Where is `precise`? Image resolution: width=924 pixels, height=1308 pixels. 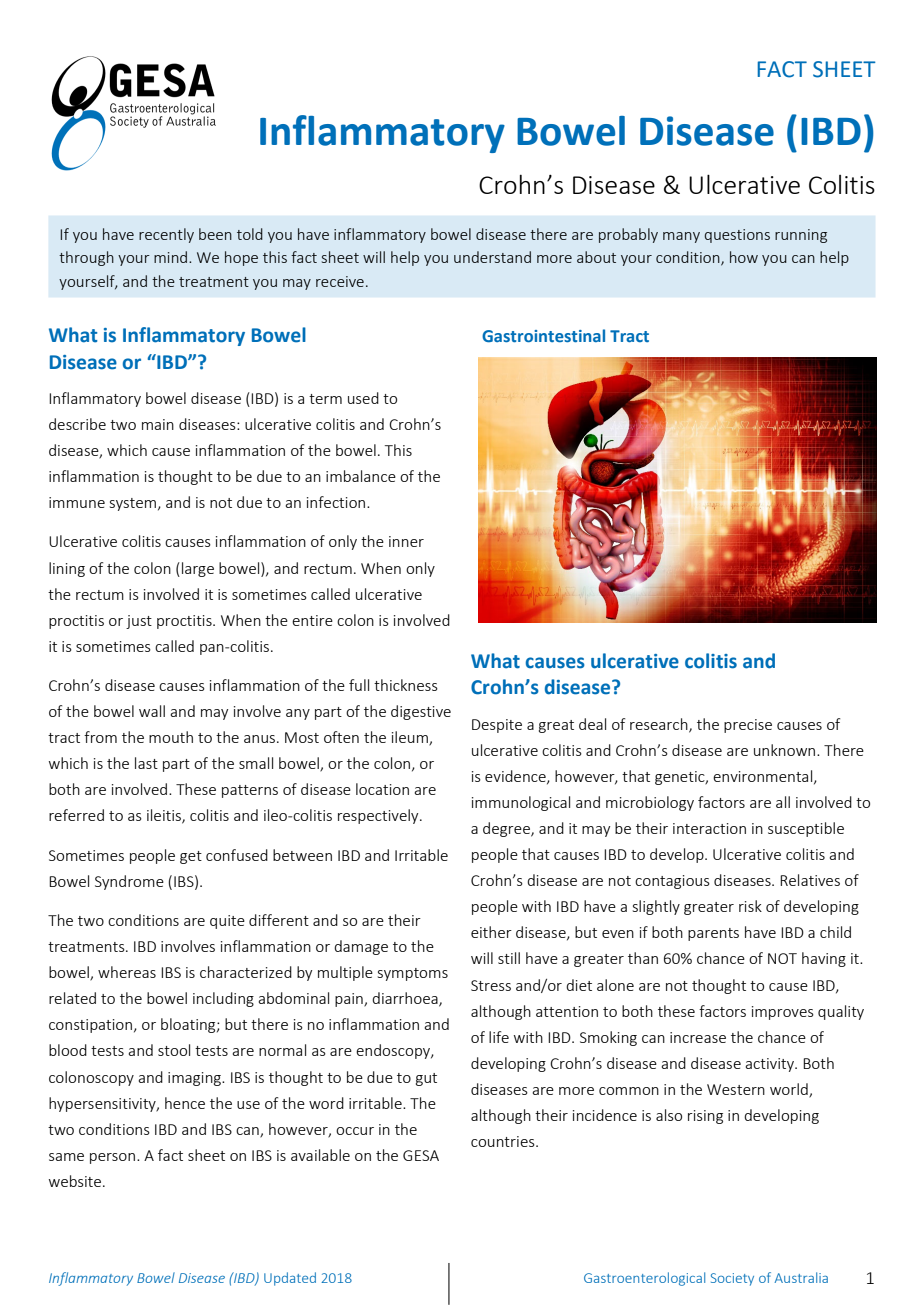 precise is located at coordinates (748, 726).
